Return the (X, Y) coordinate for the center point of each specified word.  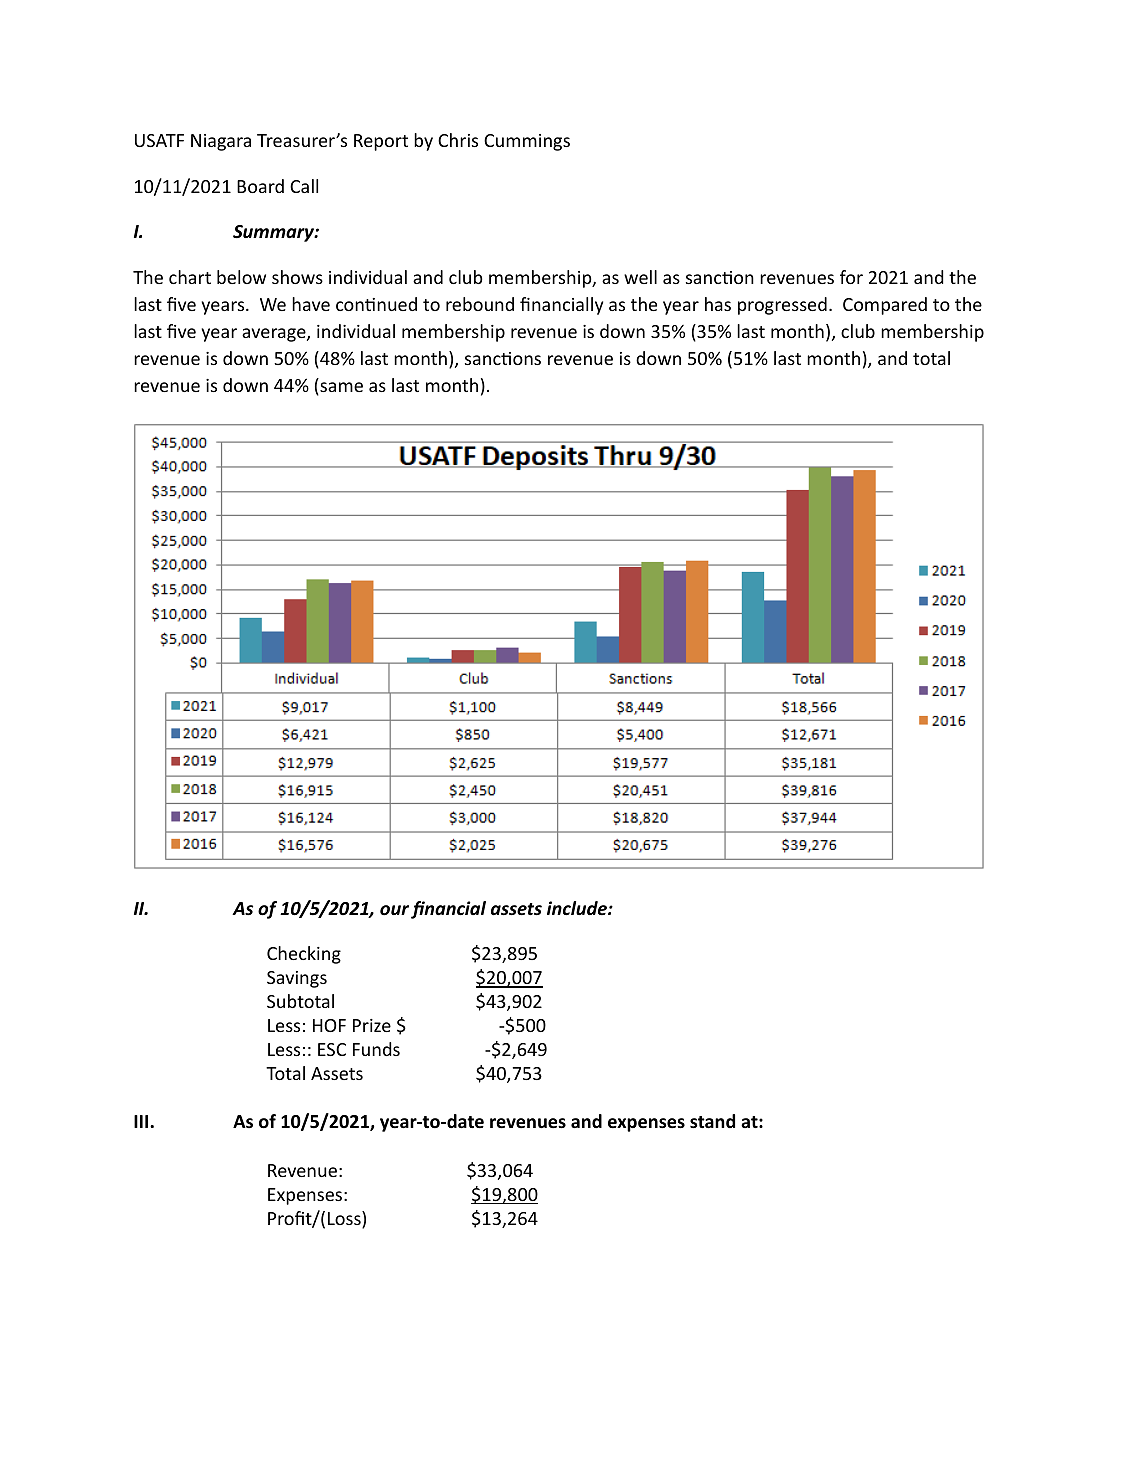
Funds (376, 1049)
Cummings (527, 142)
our (396, 911)
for (851, 277)
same (340, 388)
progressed (782, 306)
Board (260, 186)
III (142, 1121)
